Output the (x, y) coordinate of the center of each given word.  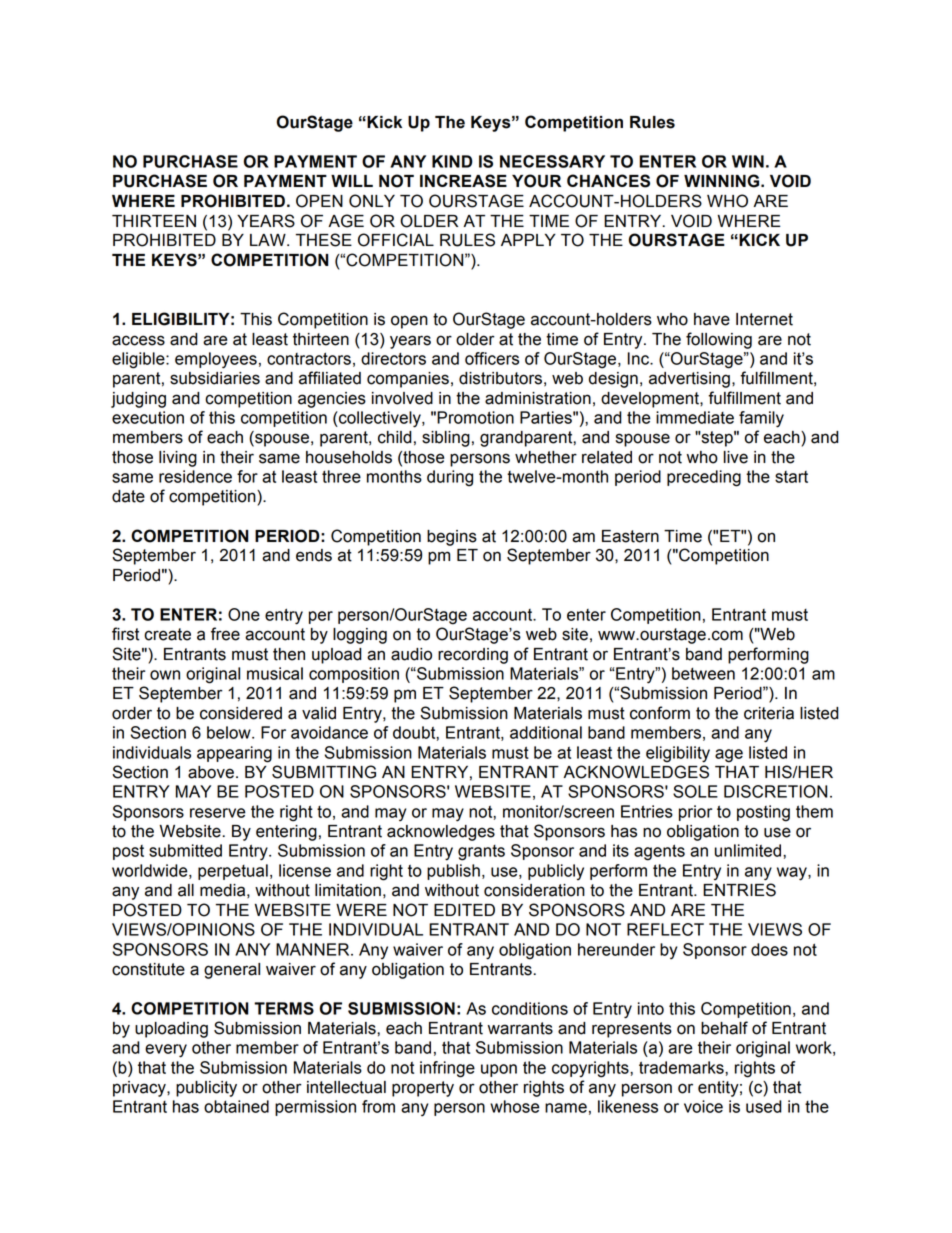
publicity (206, 1089)
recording (473, 656)
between (703, 673)
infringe (447, 1069)
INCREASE (463, 181)
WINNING (723, 181)
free (225, 634)
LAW (269, 240)
